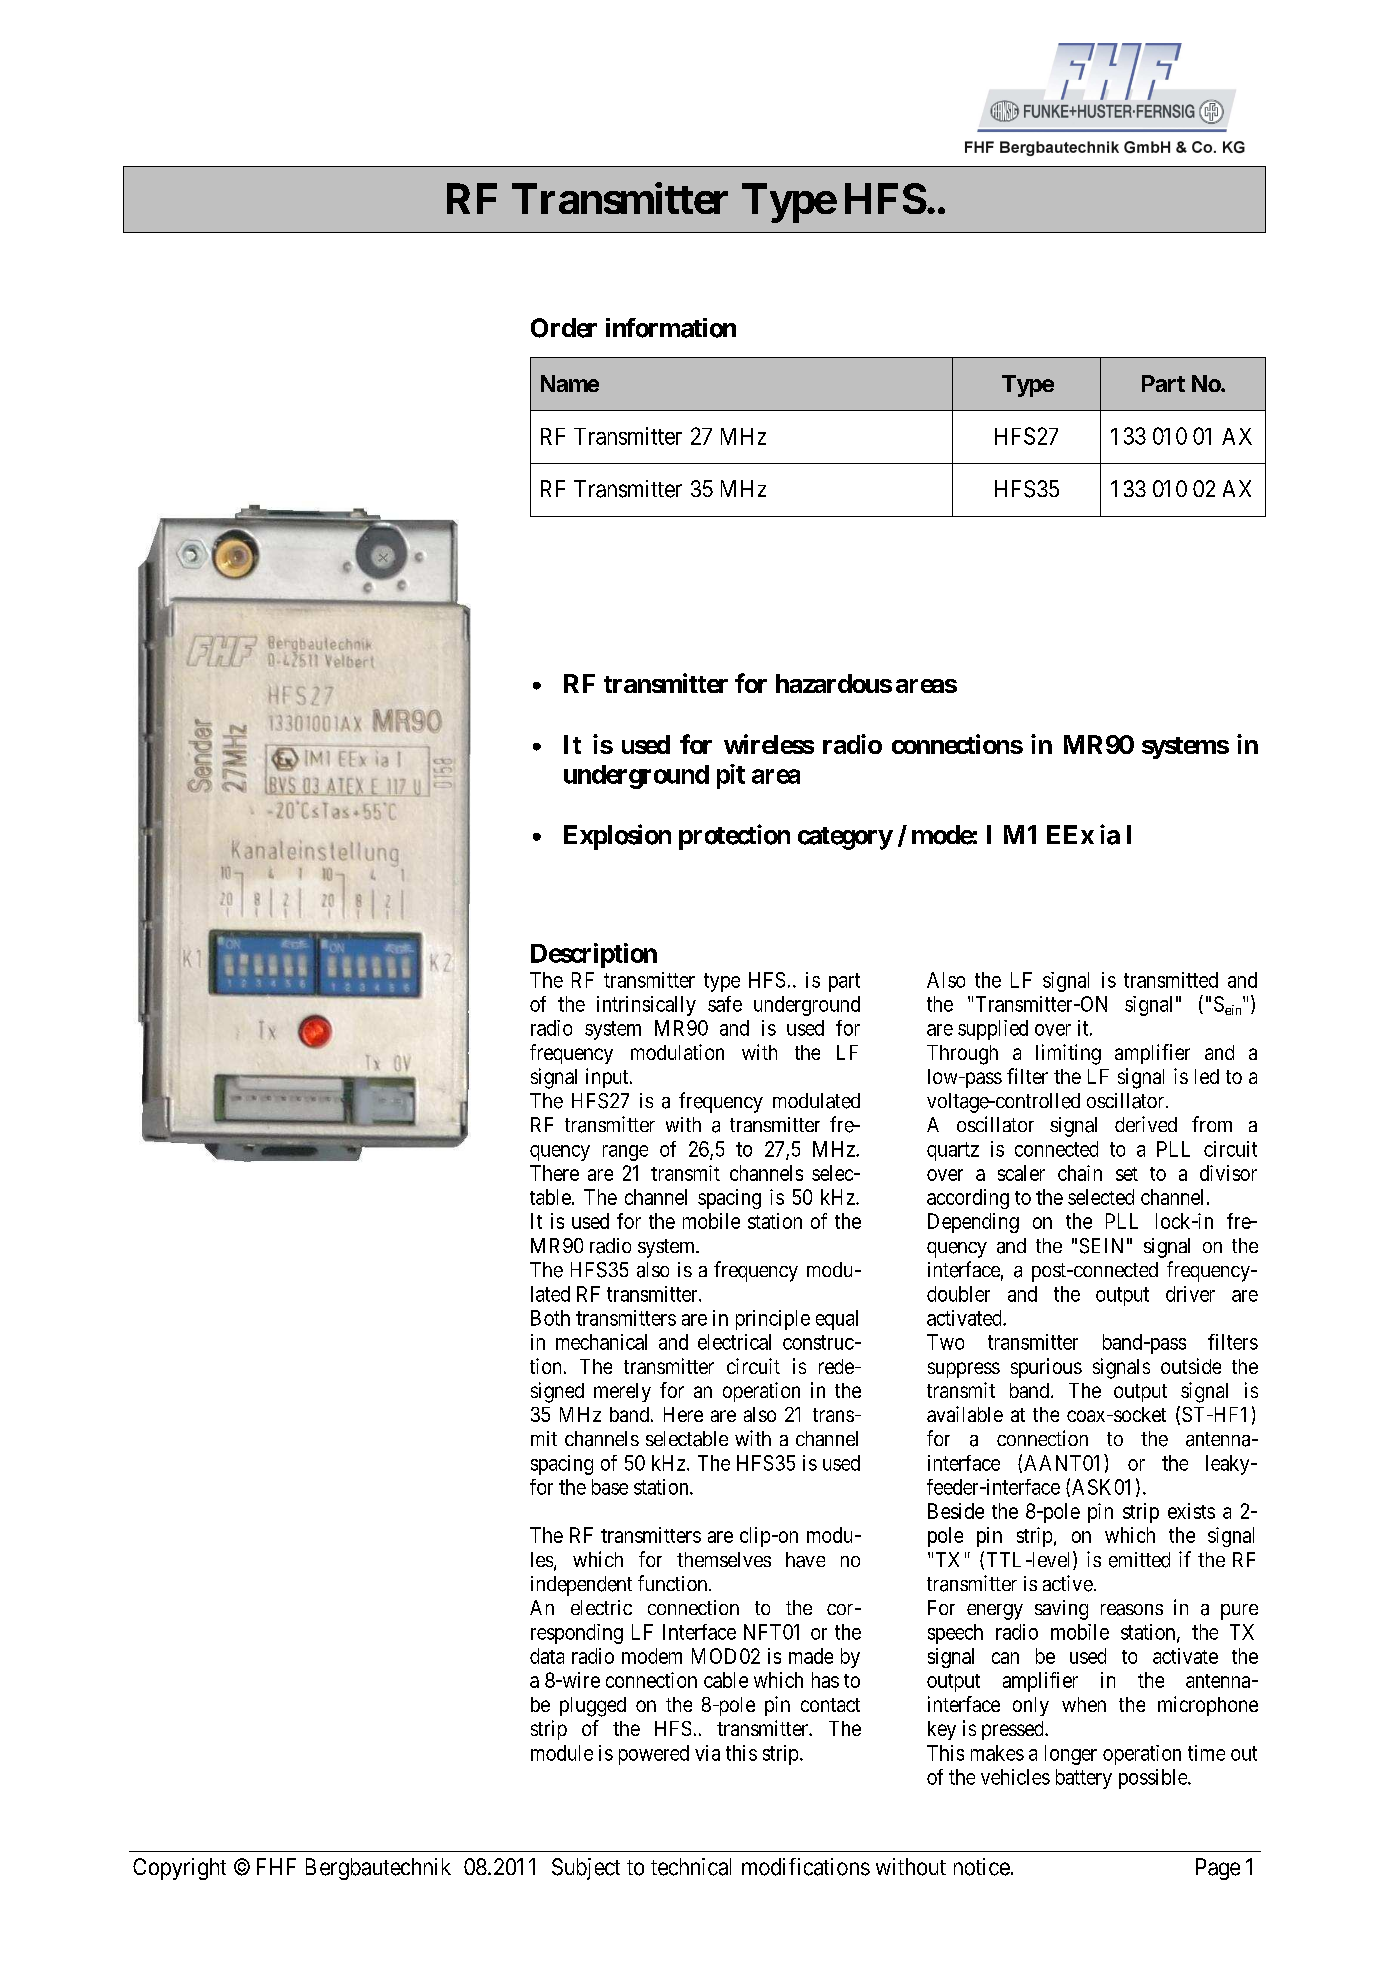 This screenshot has height=1965, width=1389. What do you see at coordinates (845, 838) in the screenshot?
I see `category` at bounding box center [845, 838].
